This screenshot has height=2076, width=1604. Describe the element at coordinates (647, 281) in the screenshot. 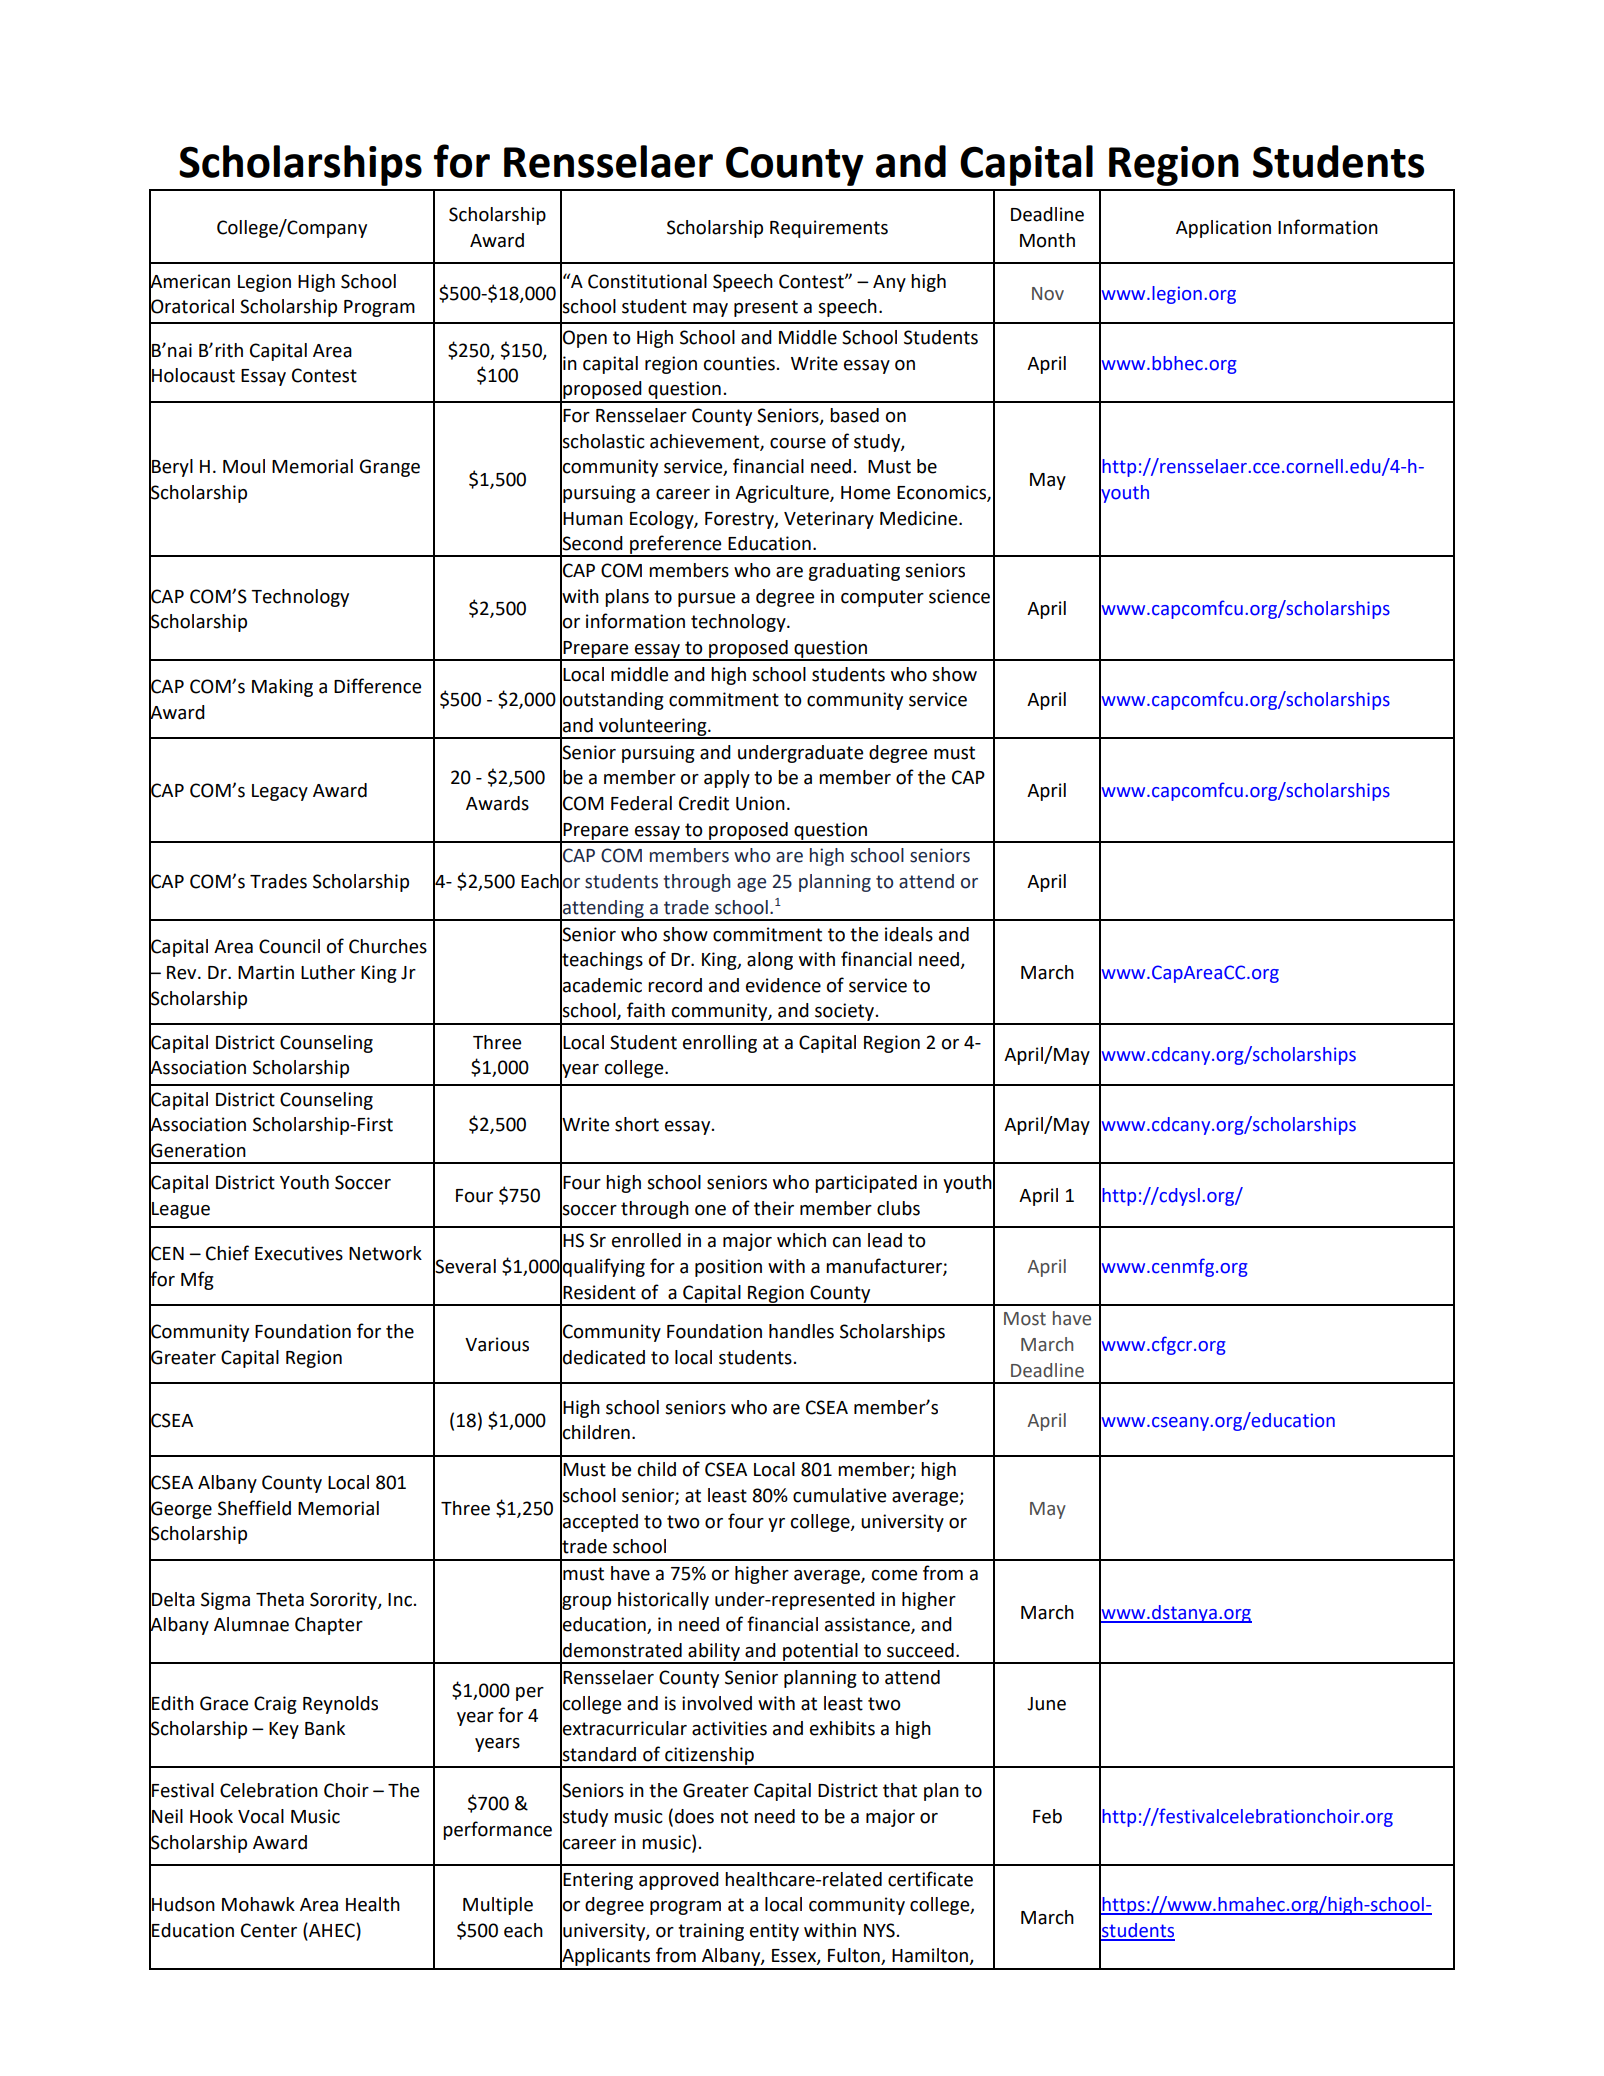

I see `Constitutional` at that location.
